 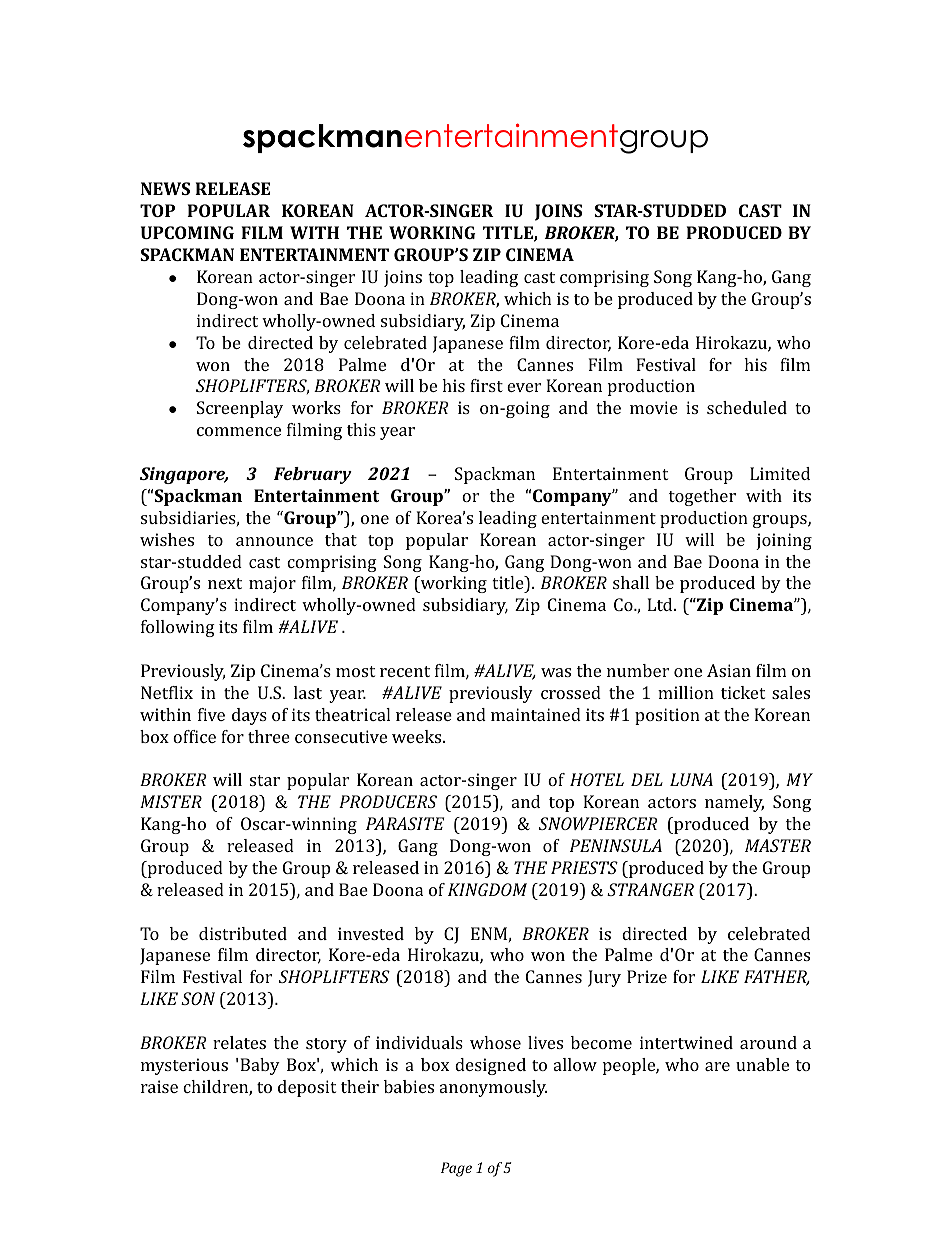 I want to click on distributed, so click(x=243, y=933).
